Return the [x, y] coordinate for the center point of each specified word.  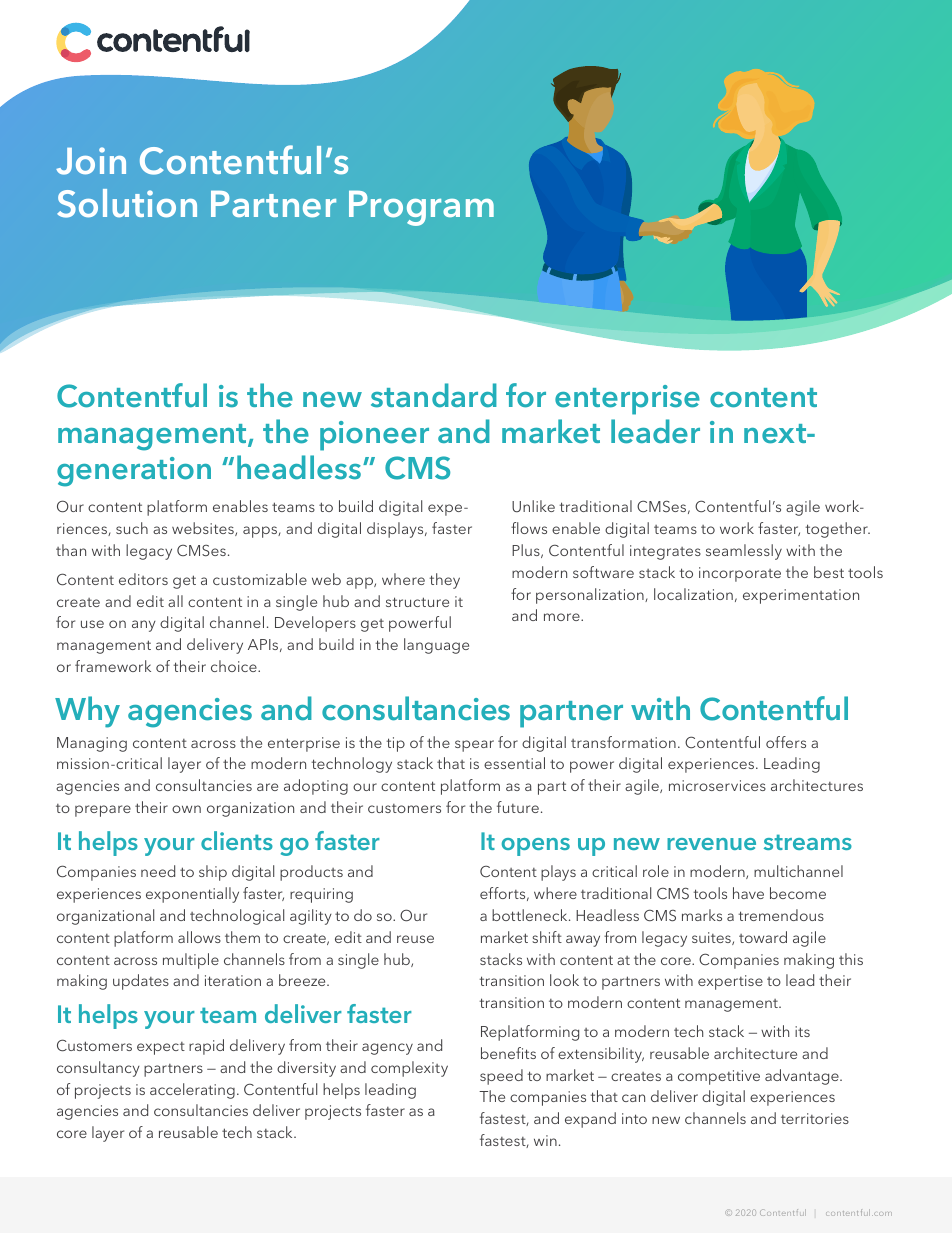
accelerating [192, 1091]
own [186, 809]
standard [434, 395]
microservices [717, 785]
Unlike [533, 506]
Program [421, 208]
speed [501, 1077]
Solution [127, 203]
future [518, 807]
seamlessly [744, 552]
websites [204, 529]
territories [815, 1118]
